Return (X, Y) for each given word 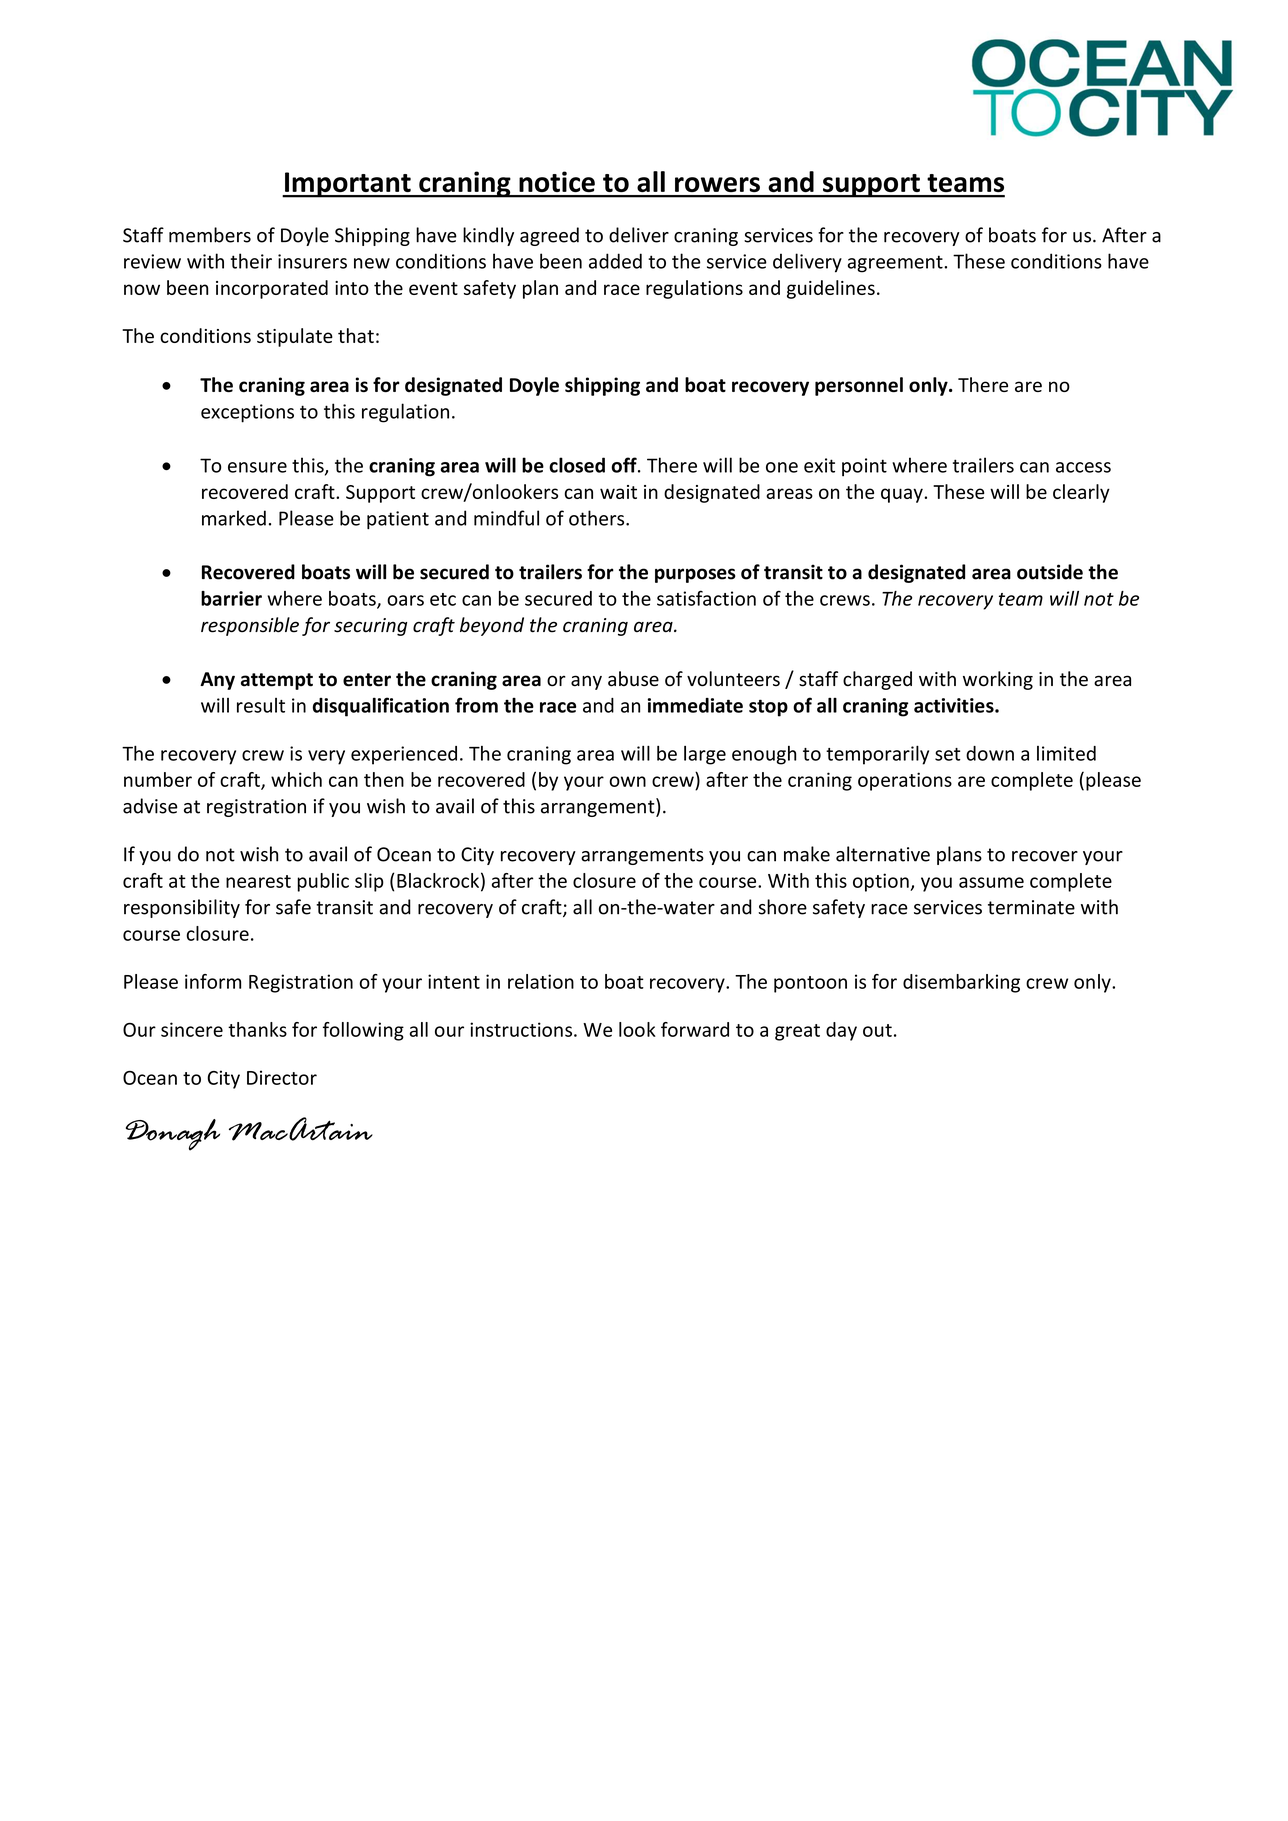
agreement (896, 264)
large (705, 755)
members (210, 235)
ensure (257, 467)
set (948, 754)
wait (618, 492)
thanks (257, 1029)
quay (903, 495)
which (296, 779)
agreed (549, 236)
